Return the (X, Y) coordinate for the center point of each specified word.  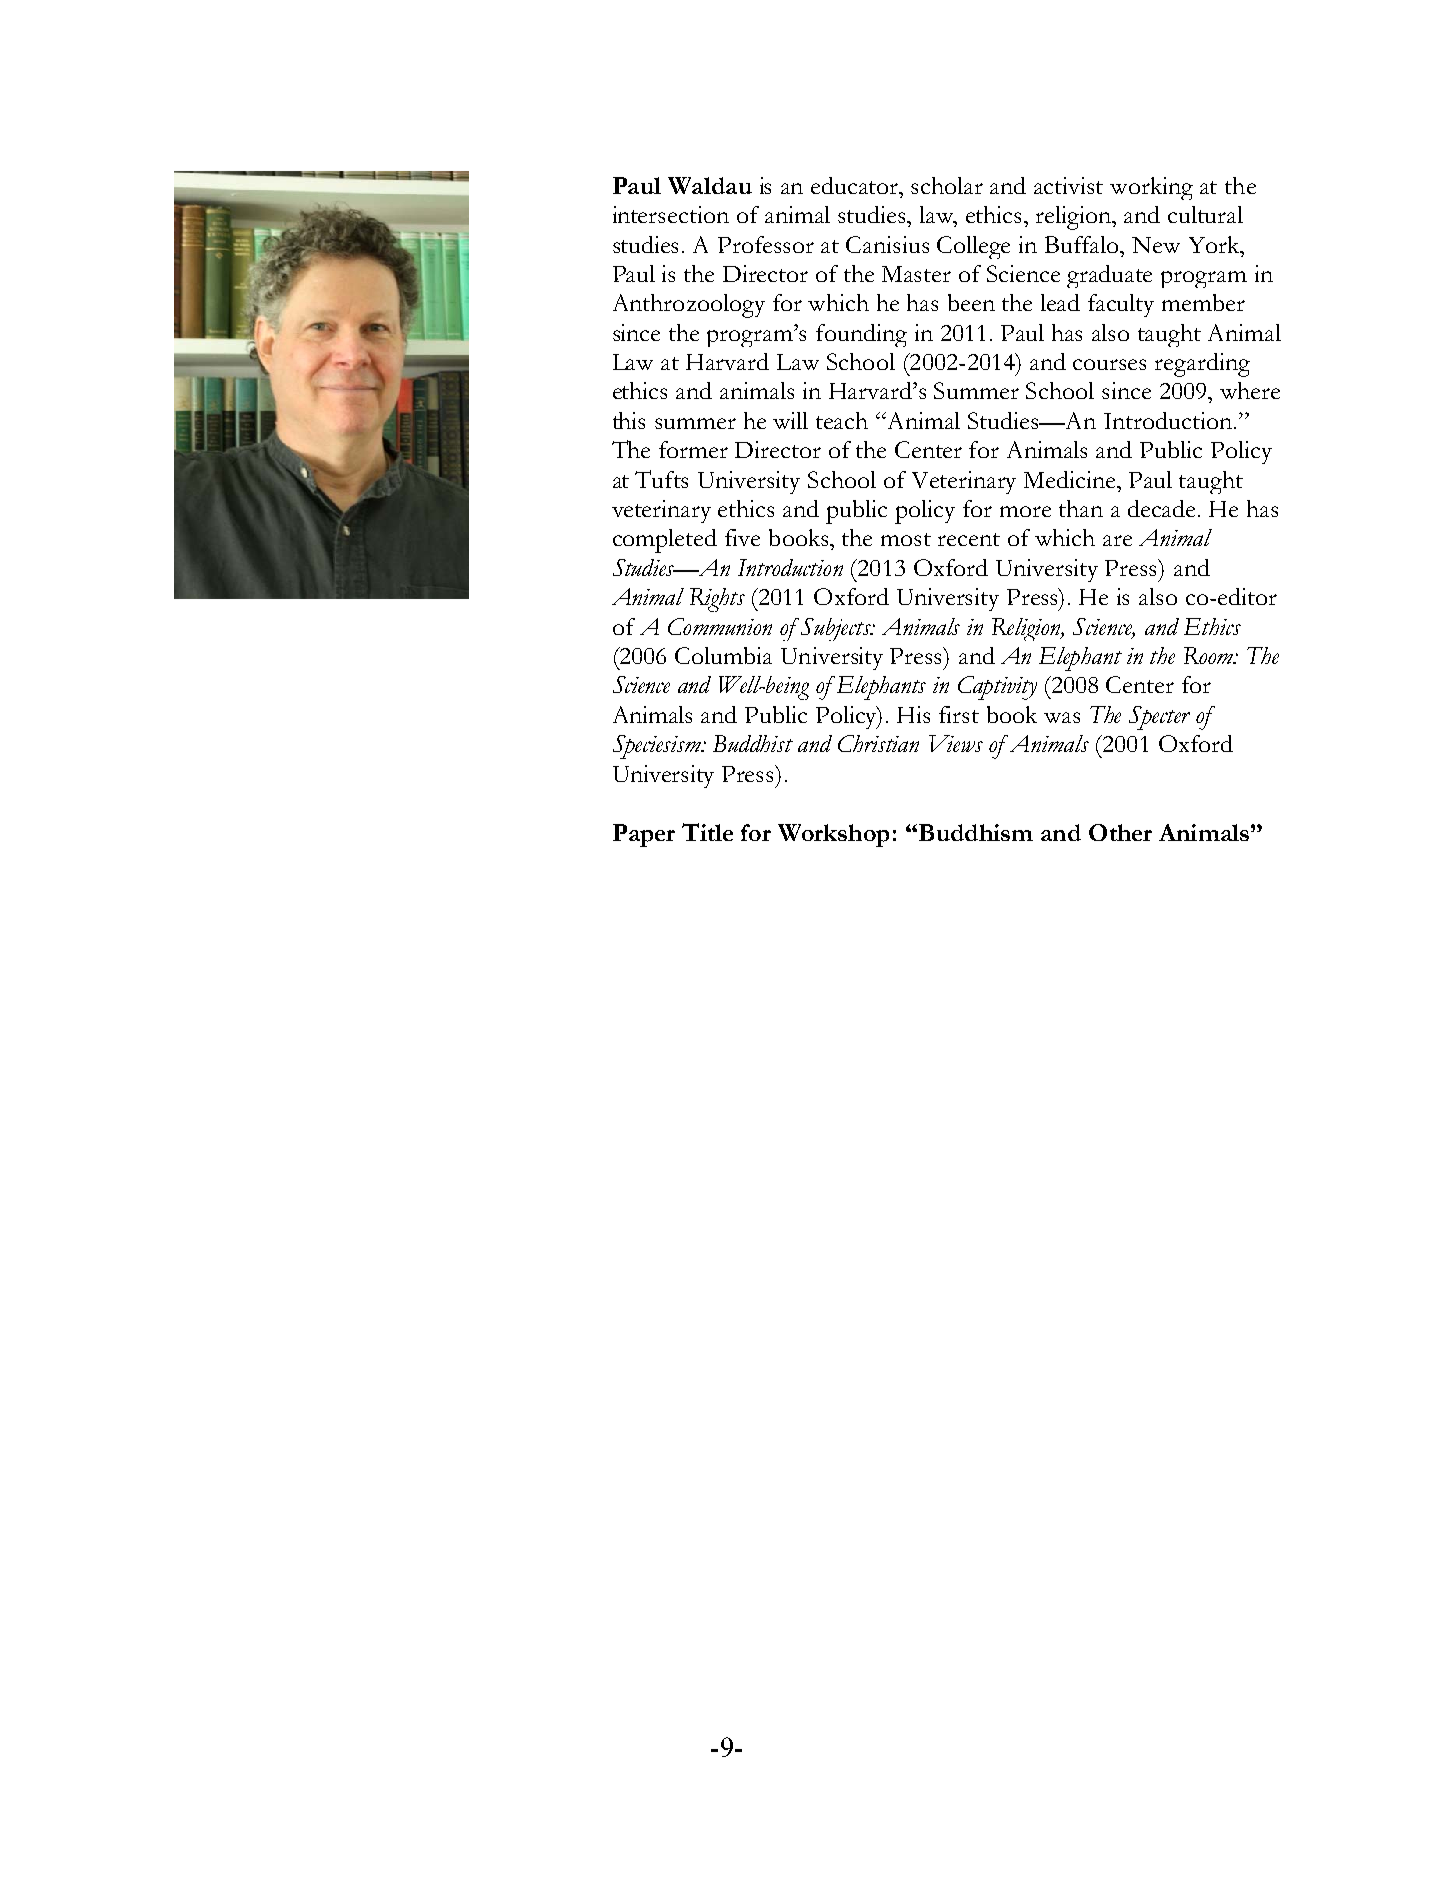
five (742, 537)
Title (707, 832)
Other (1120, 832)
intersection (671, 214)
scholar (947, 185)
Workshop (833, 835)
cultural (1205, 214)
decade (1163, 508)
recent (969, 539)
